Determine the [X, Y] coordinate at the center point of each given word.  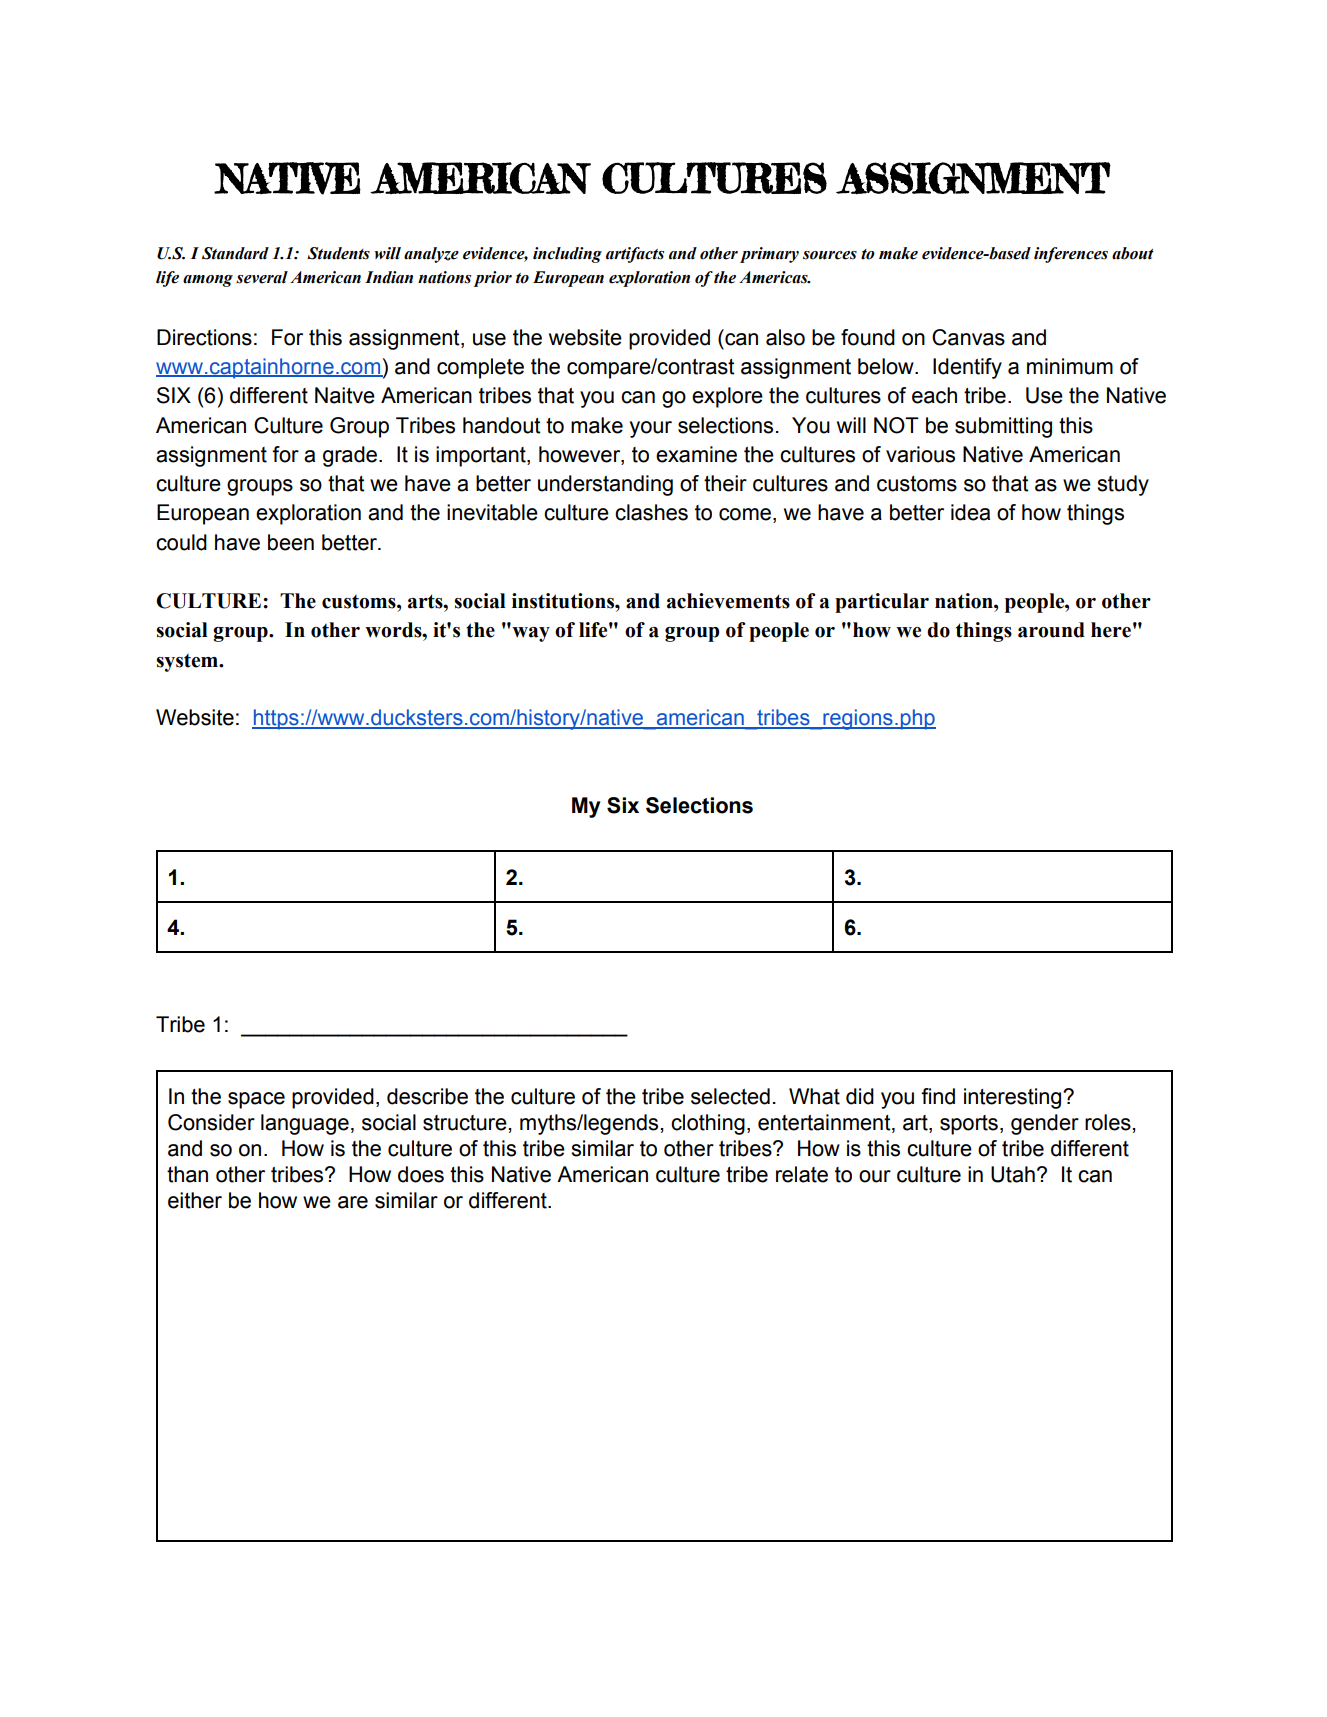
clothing [708, 1124]
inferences [1071, 255]
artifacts [635, 255]
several [262, 277]
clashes [651, 512]
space [256, 1100]
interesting [1014, 1098]
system [188, 663]
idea [970, 512]
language [305, 1124]
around [1051, 630]
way [531, 634]
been [291, 542]
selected [730, 1096]
